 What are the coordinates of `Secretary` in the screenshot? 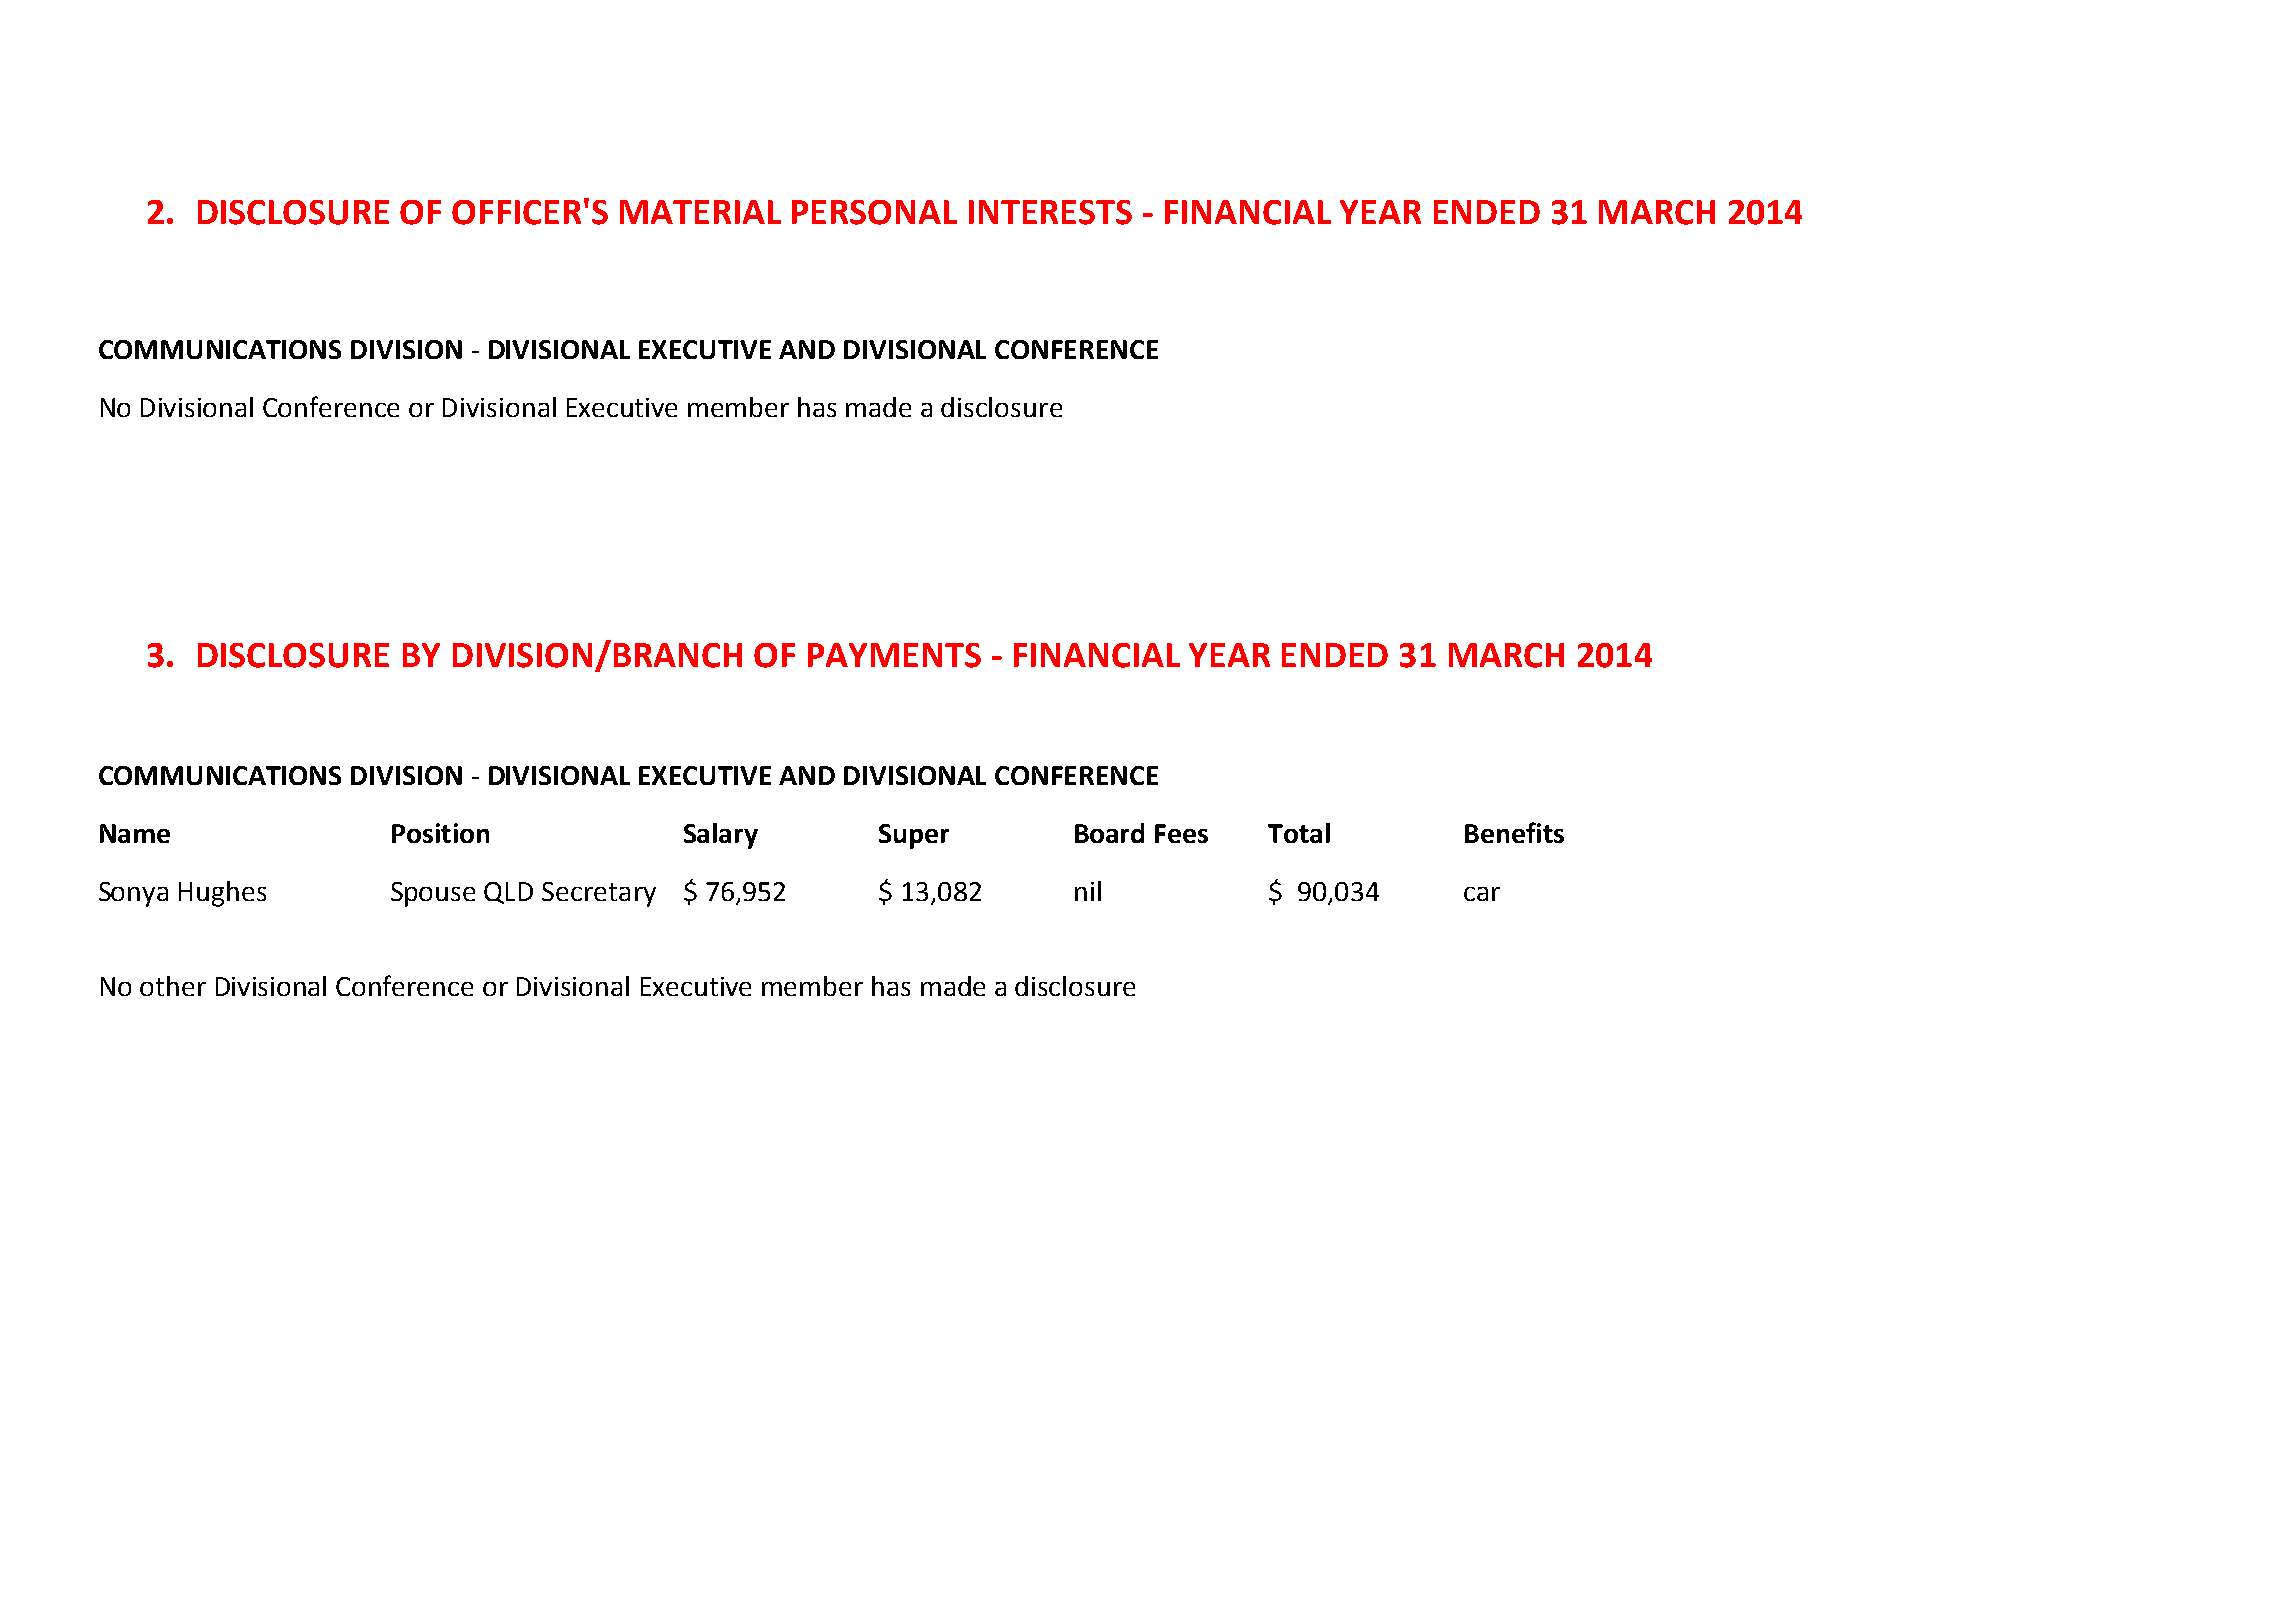 It's located at (599, 894).
